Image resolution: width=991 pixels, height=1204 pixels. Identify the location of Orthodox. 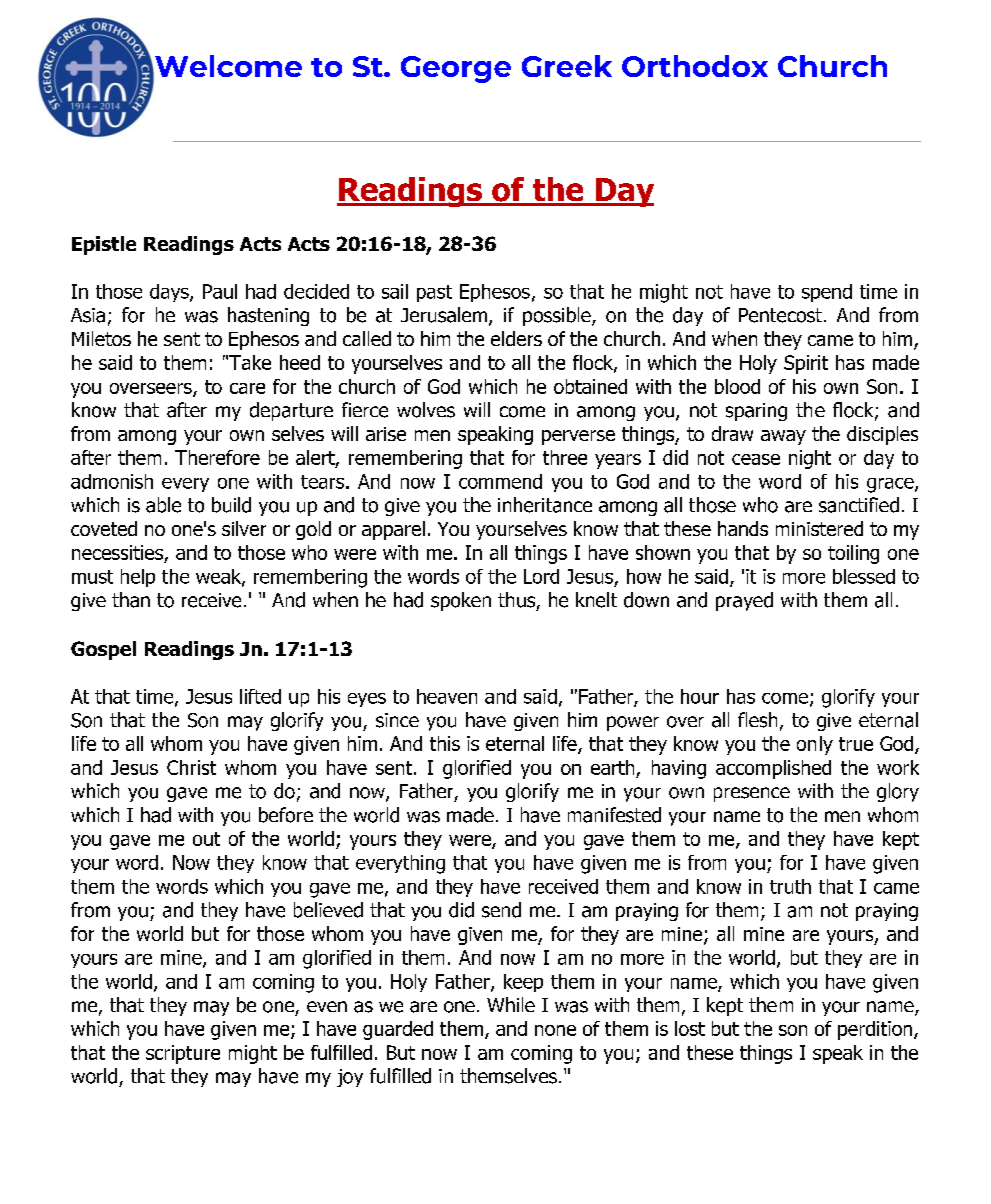
(695, 66).
